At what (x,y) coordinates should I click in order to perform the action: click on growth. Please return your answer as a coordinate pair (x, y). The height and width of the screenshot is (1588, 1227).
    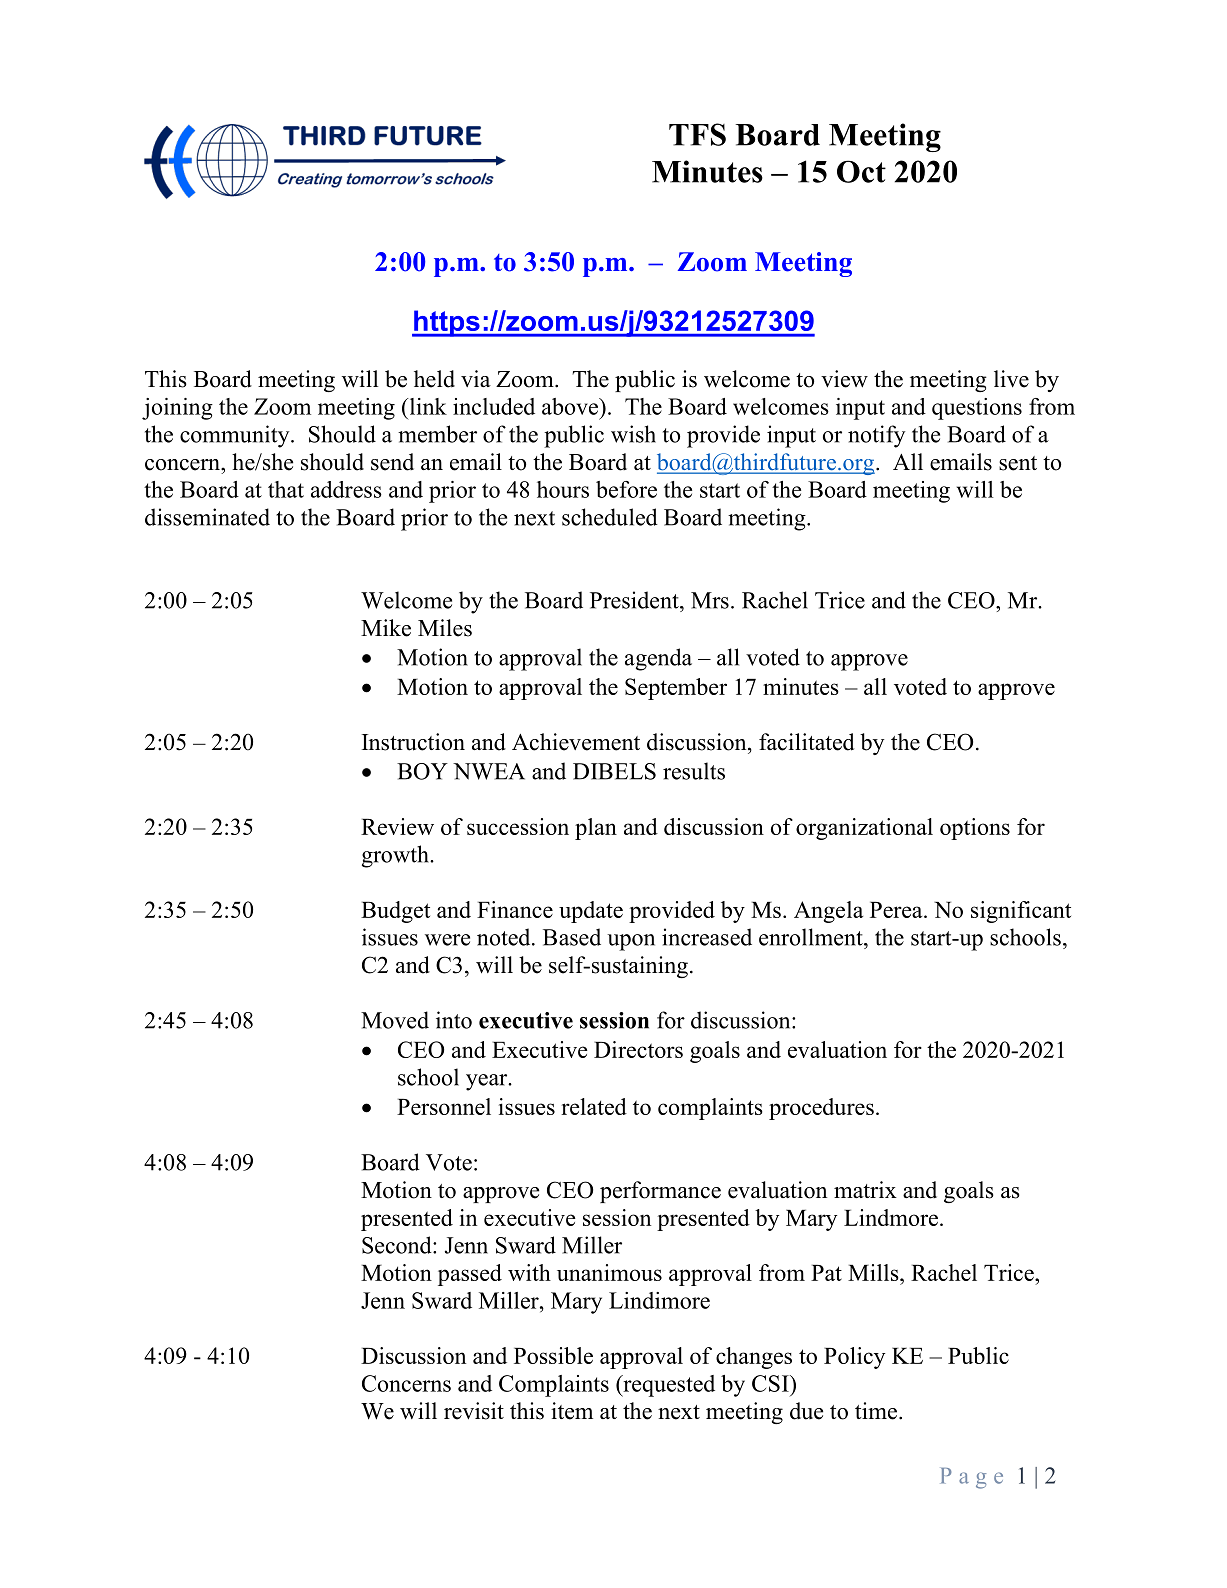
    Looking at the image, I should click on (396, 856).
